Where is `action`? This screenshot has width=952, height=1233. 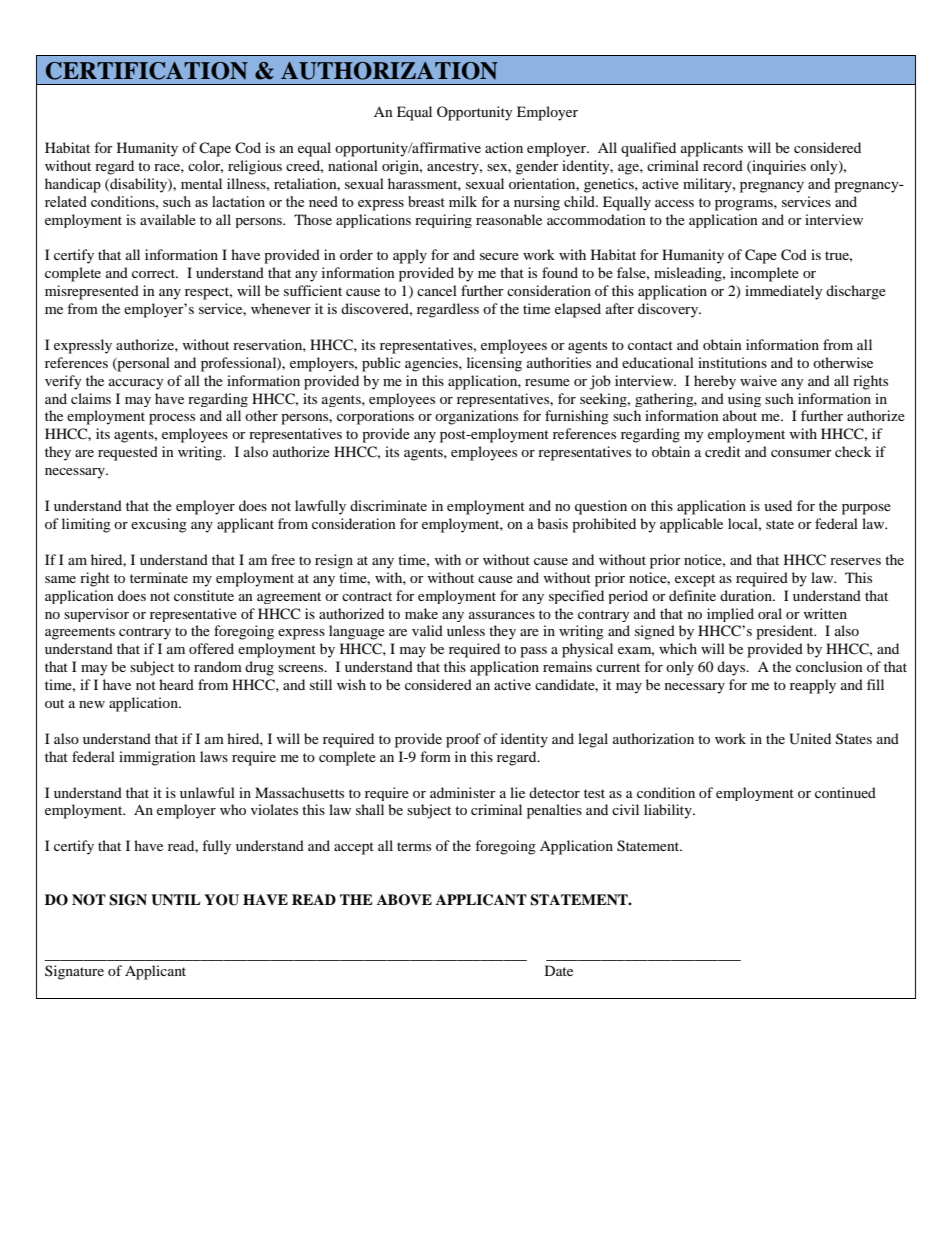 action is located at coordinates (504, 147).
